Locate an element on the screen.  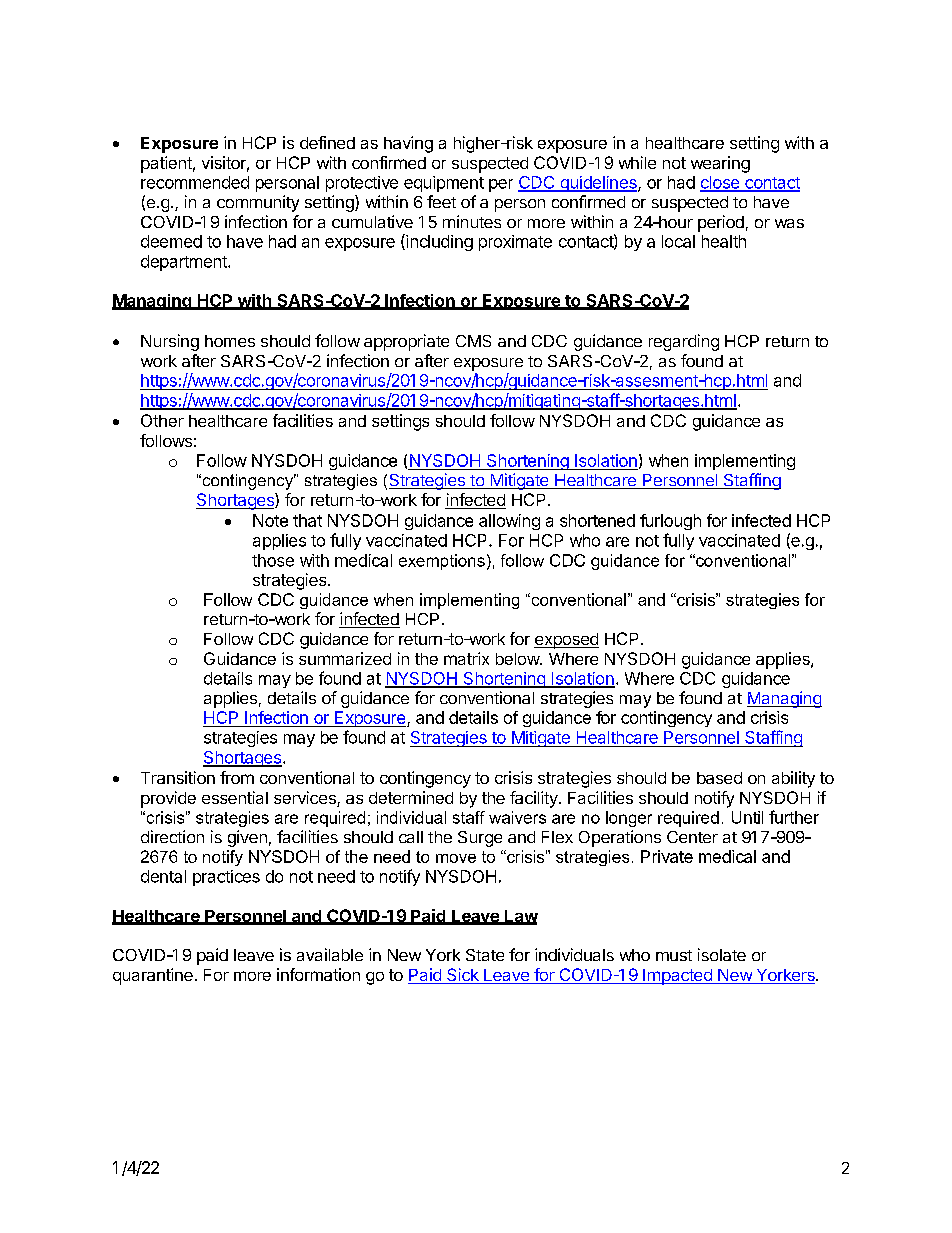
based is located at coordinates (719, 778).
